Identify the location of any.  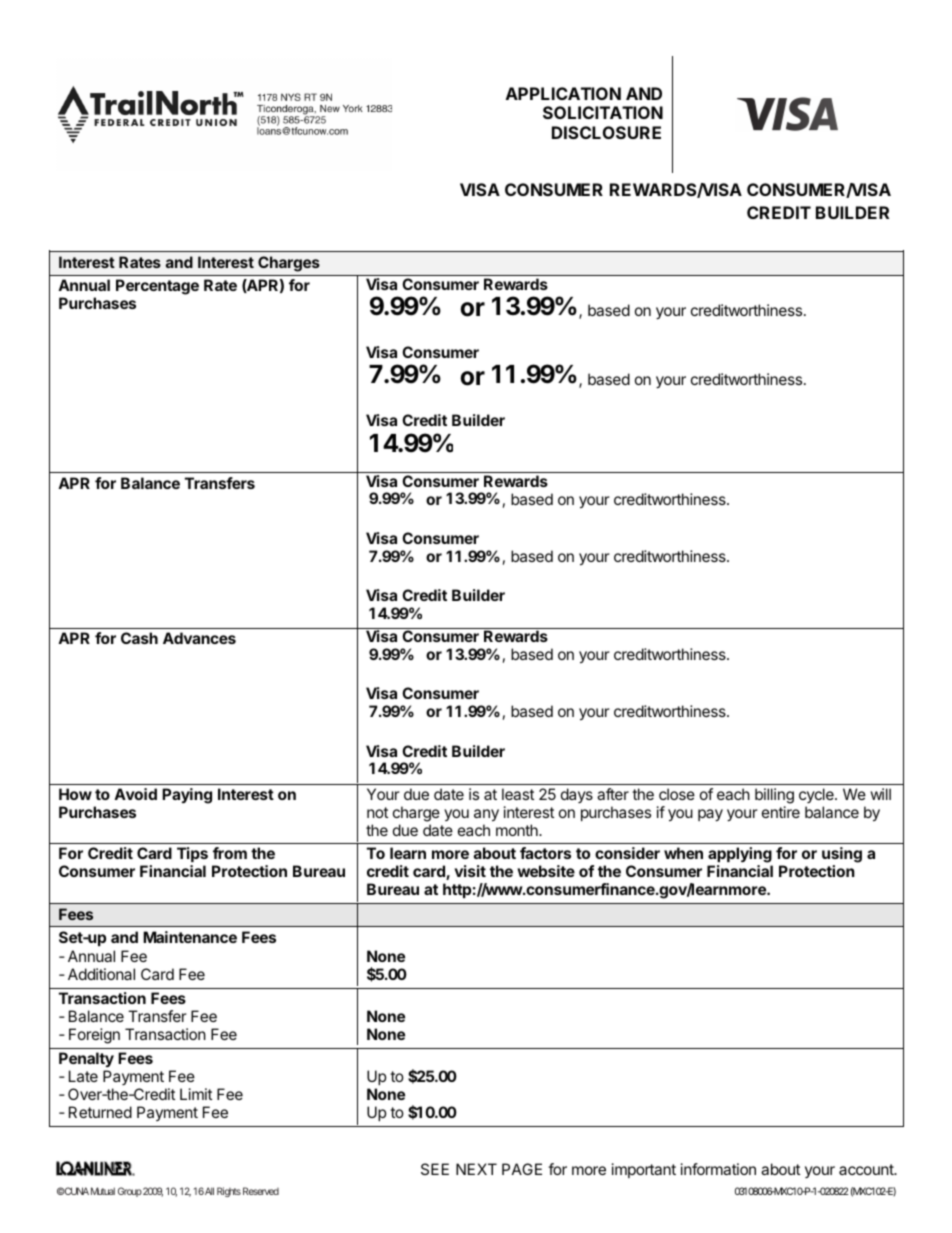
(486, 815).
